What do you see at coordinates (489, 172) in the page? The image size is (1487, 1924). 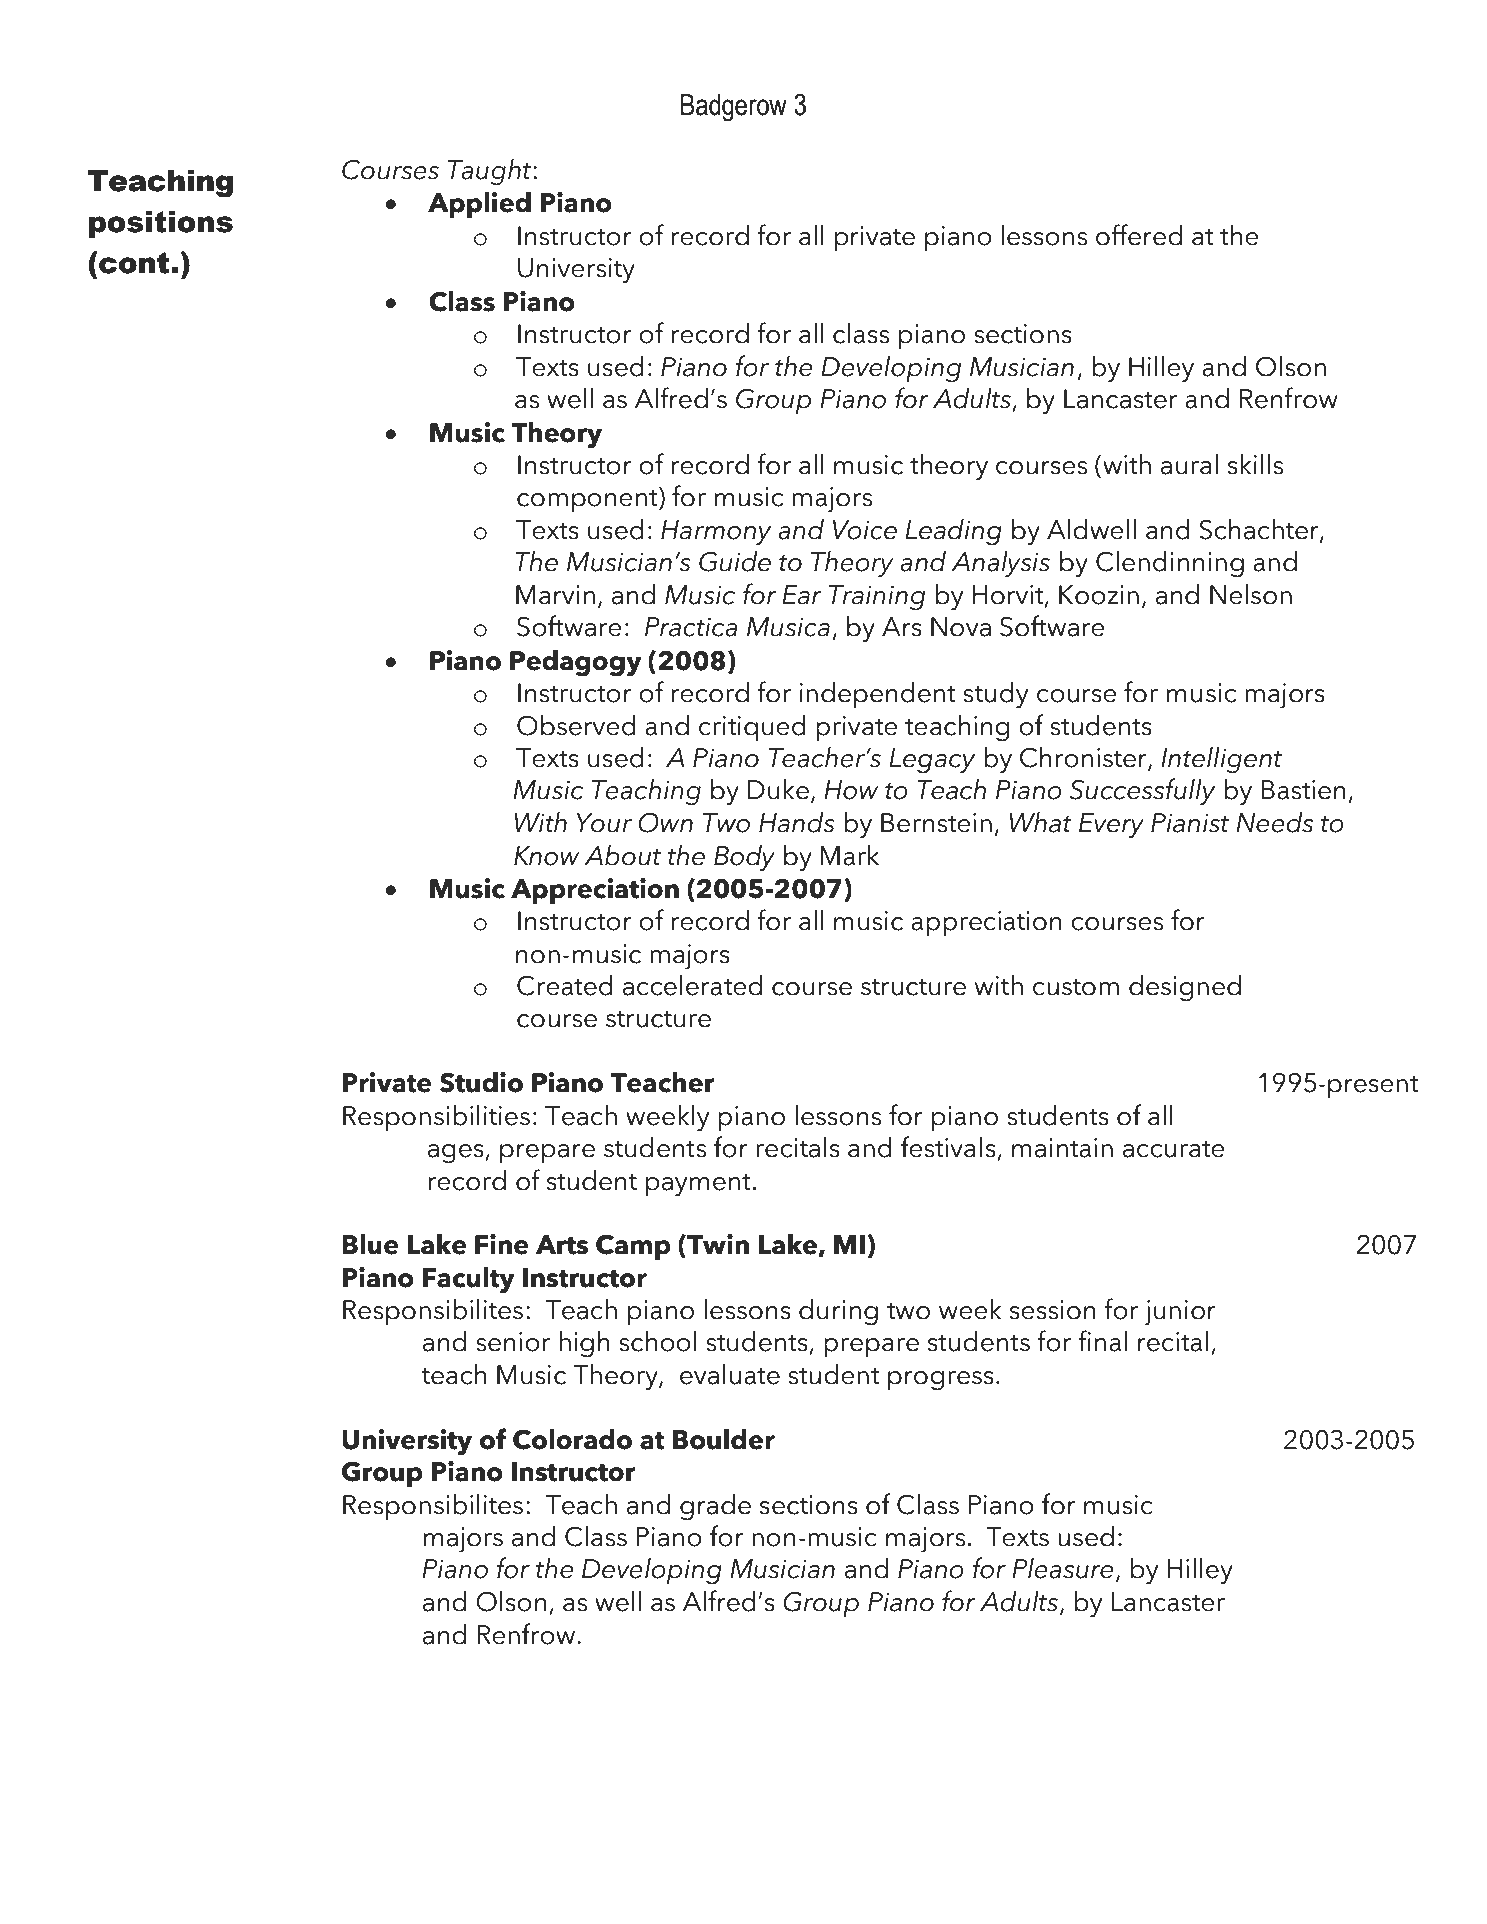 I see `Taught` at bounding box center [489, 172].
